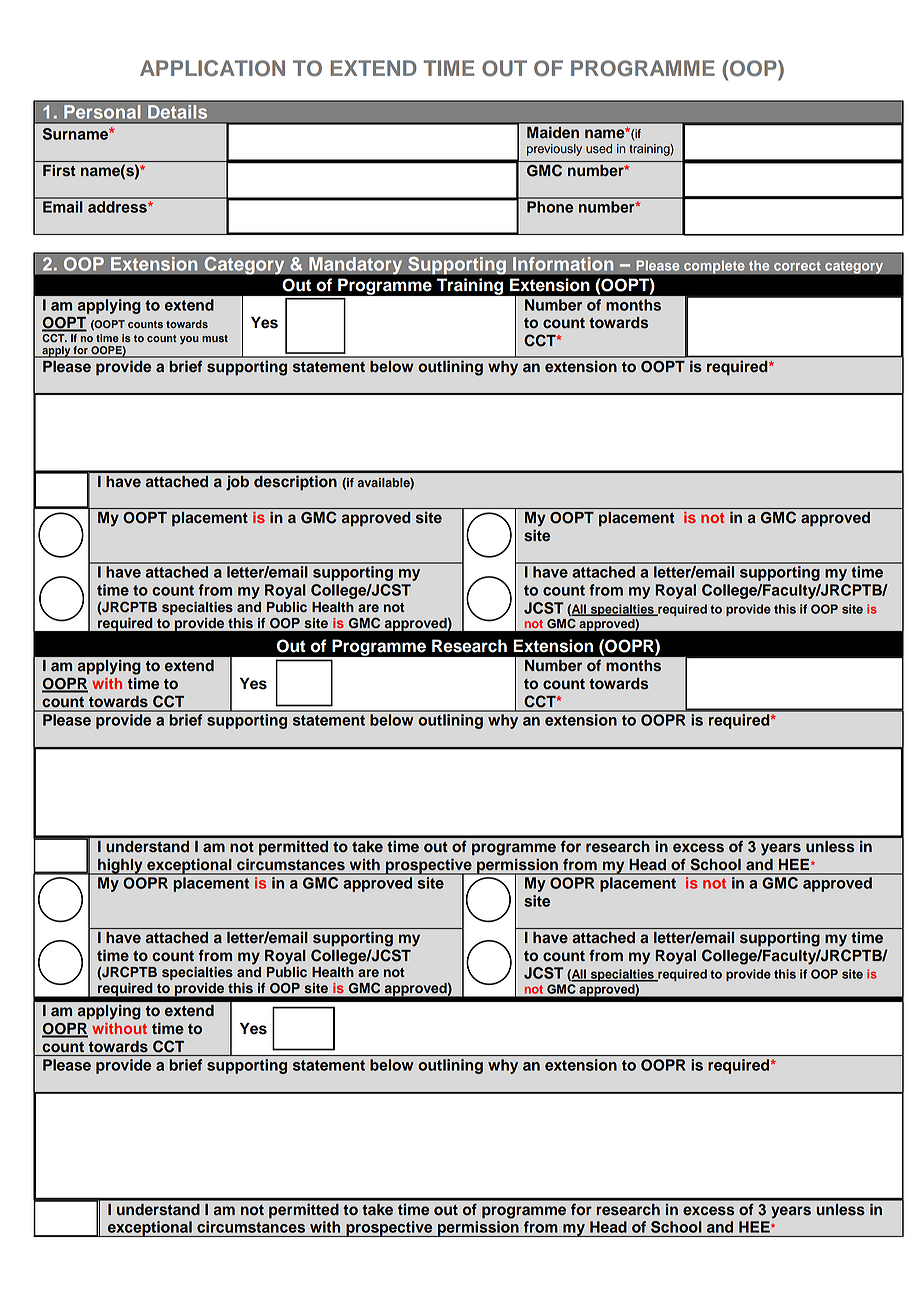 The height and width of the screenshot is (1308, 924). Describe the element at coordinates (237, 483) in the screenshot. I see `job` at that location.
